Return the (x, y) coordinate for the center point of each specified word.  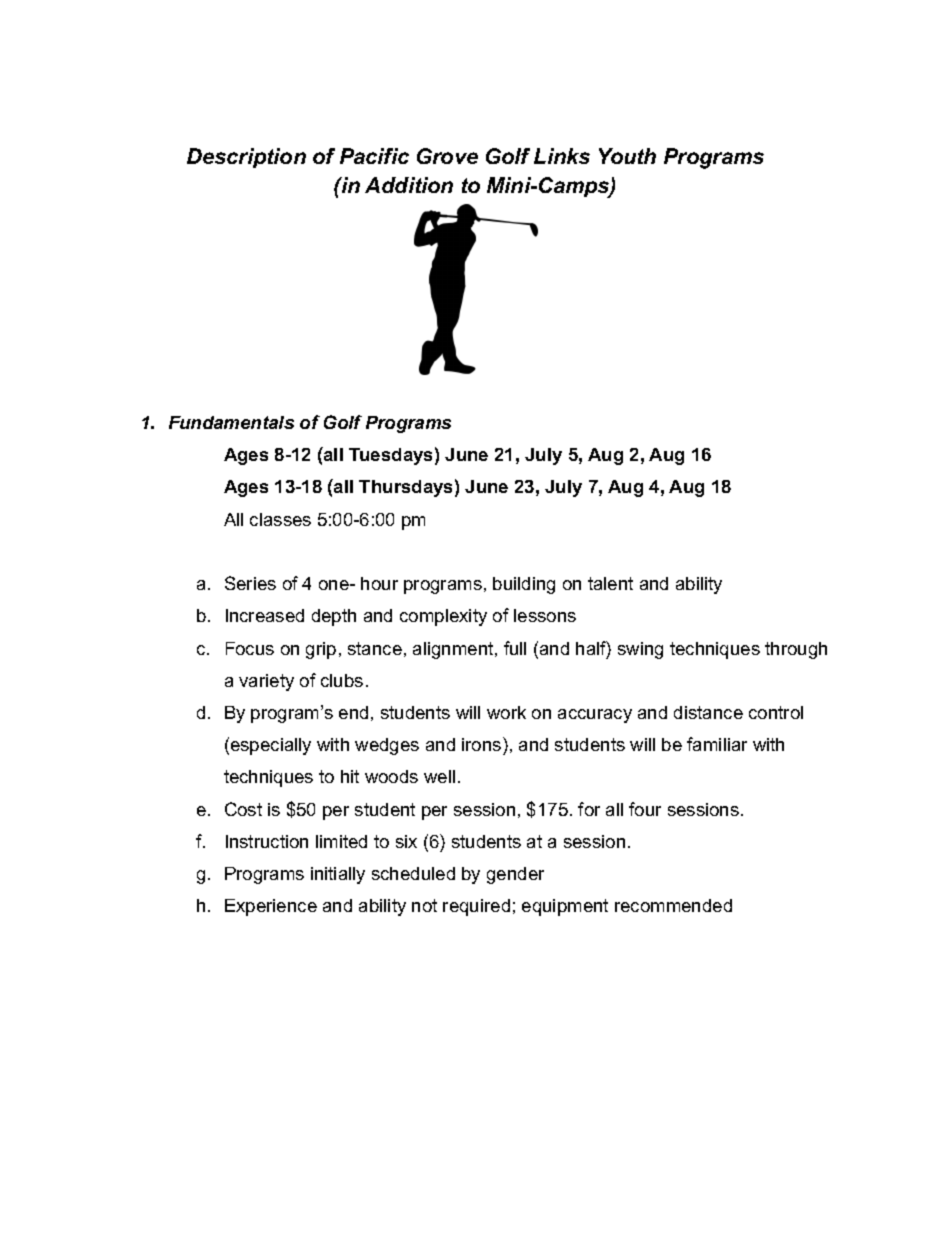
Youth (627, 156)
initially (338, 875)
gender (515, 875)
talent (610, 583)
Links (562, 156)
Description (246, 158)
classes (280, 519)
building (524, 585)
